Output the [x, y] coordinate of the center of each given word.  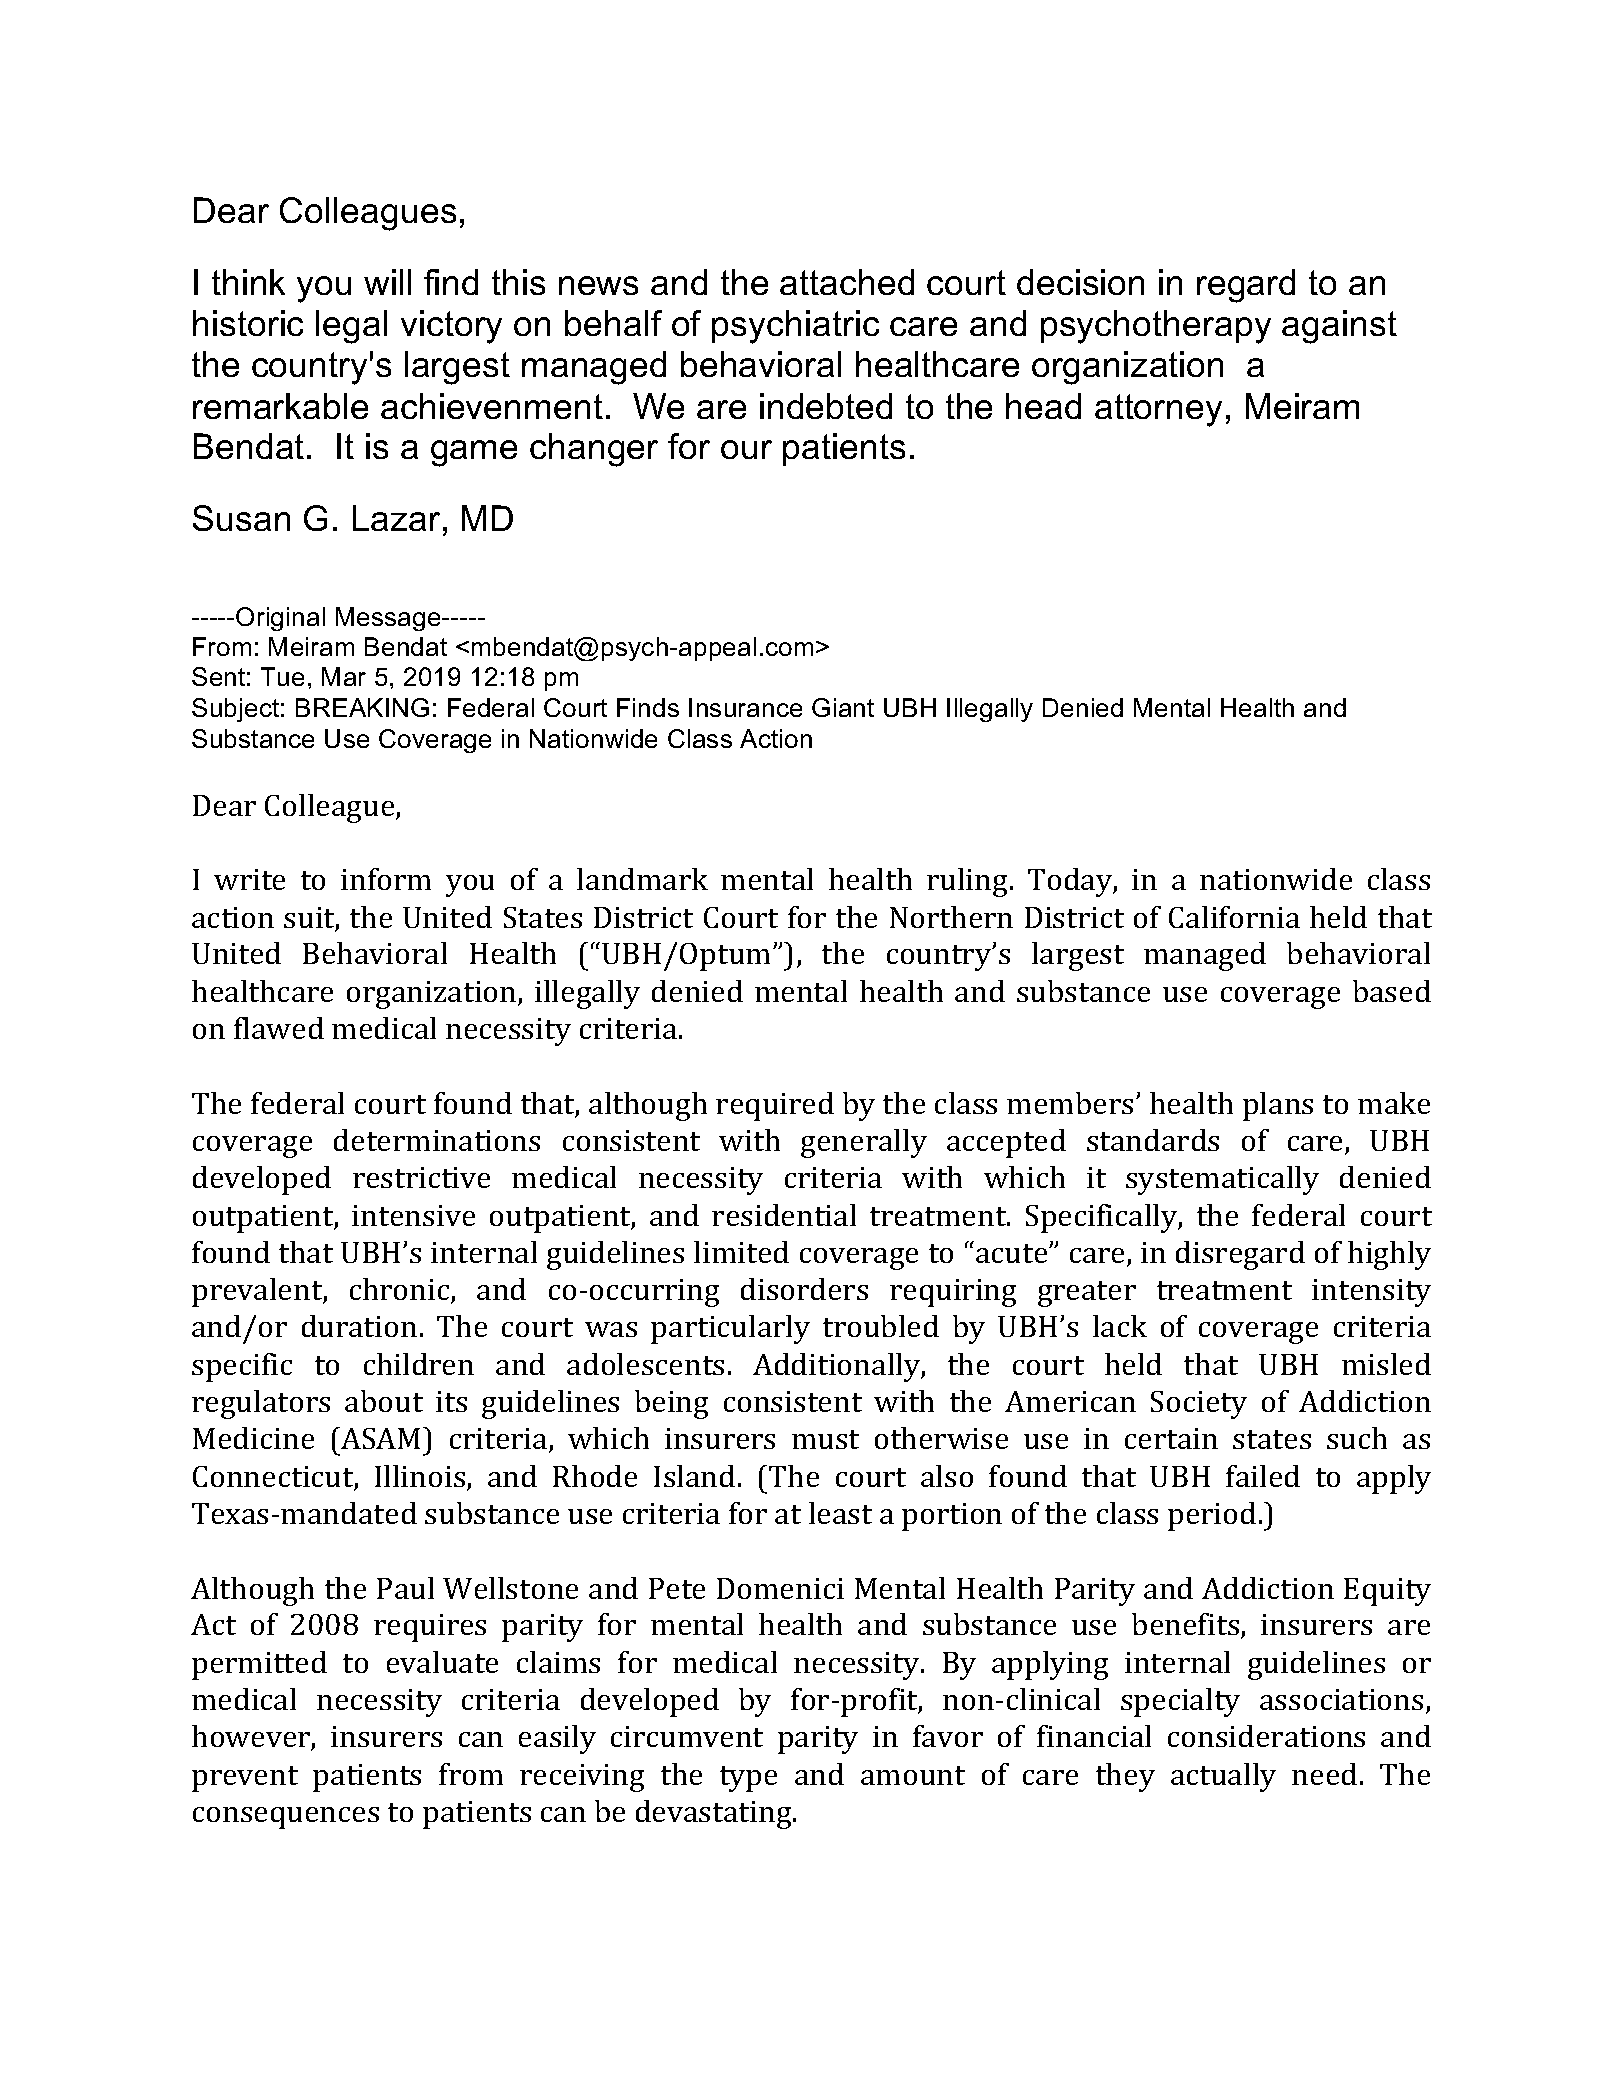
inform [386, 879]
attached [847, 282]
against [1339, 327]
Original [280, 619]
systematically [1222, 1180]
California [1234, 917]
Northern [951, 917]
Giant [843, 707]
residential [784, 1215]
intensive [413, 1215]
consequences [286, 1818]
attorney [1158, 410]
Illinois [421, 1477]
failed [1263, 1476]
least [840, 1513]
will [387, 282]
